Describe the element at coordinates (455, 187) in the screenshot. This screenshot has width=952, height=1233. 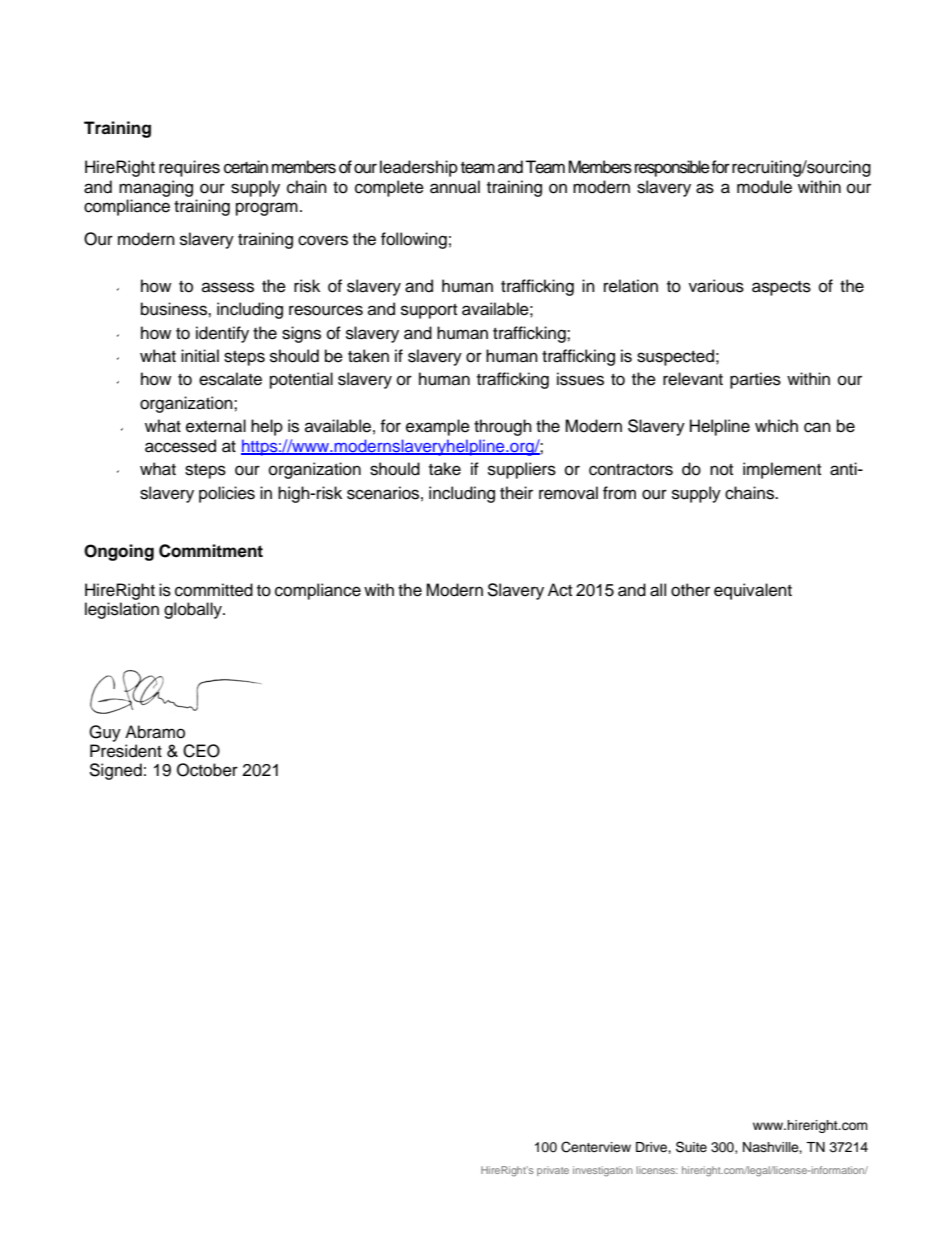
I see `annual` at that location.
